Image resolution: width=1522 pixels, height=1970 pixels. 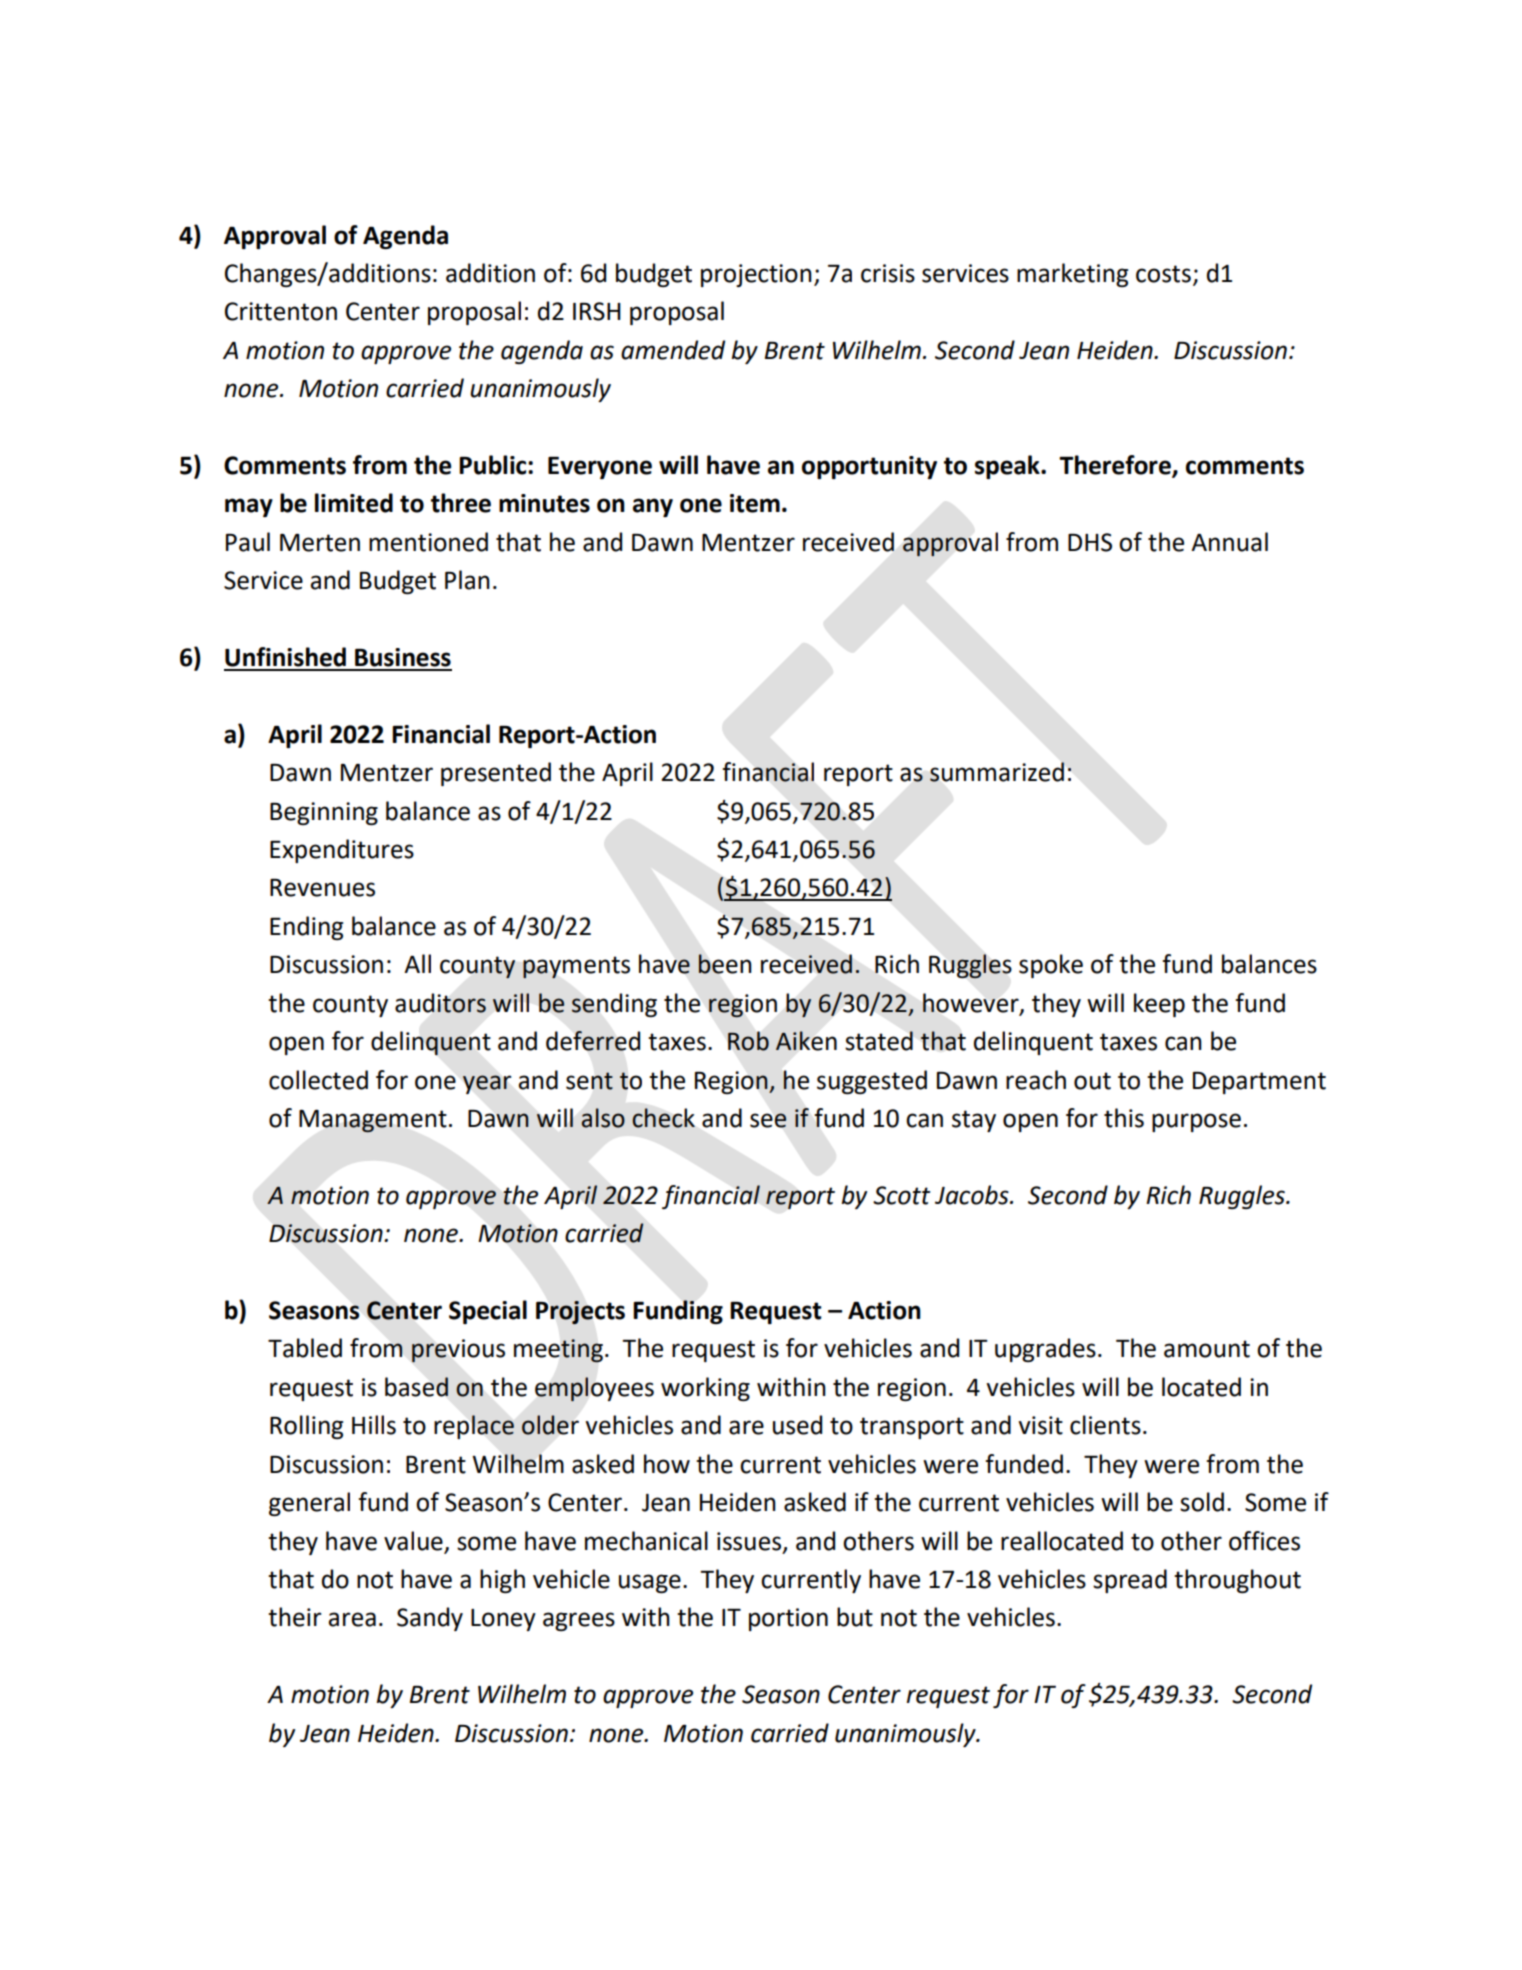 What do you see at coordinates (352, 1619) in the screenshot?
I see `area` at bounding box center [352, 1619].
